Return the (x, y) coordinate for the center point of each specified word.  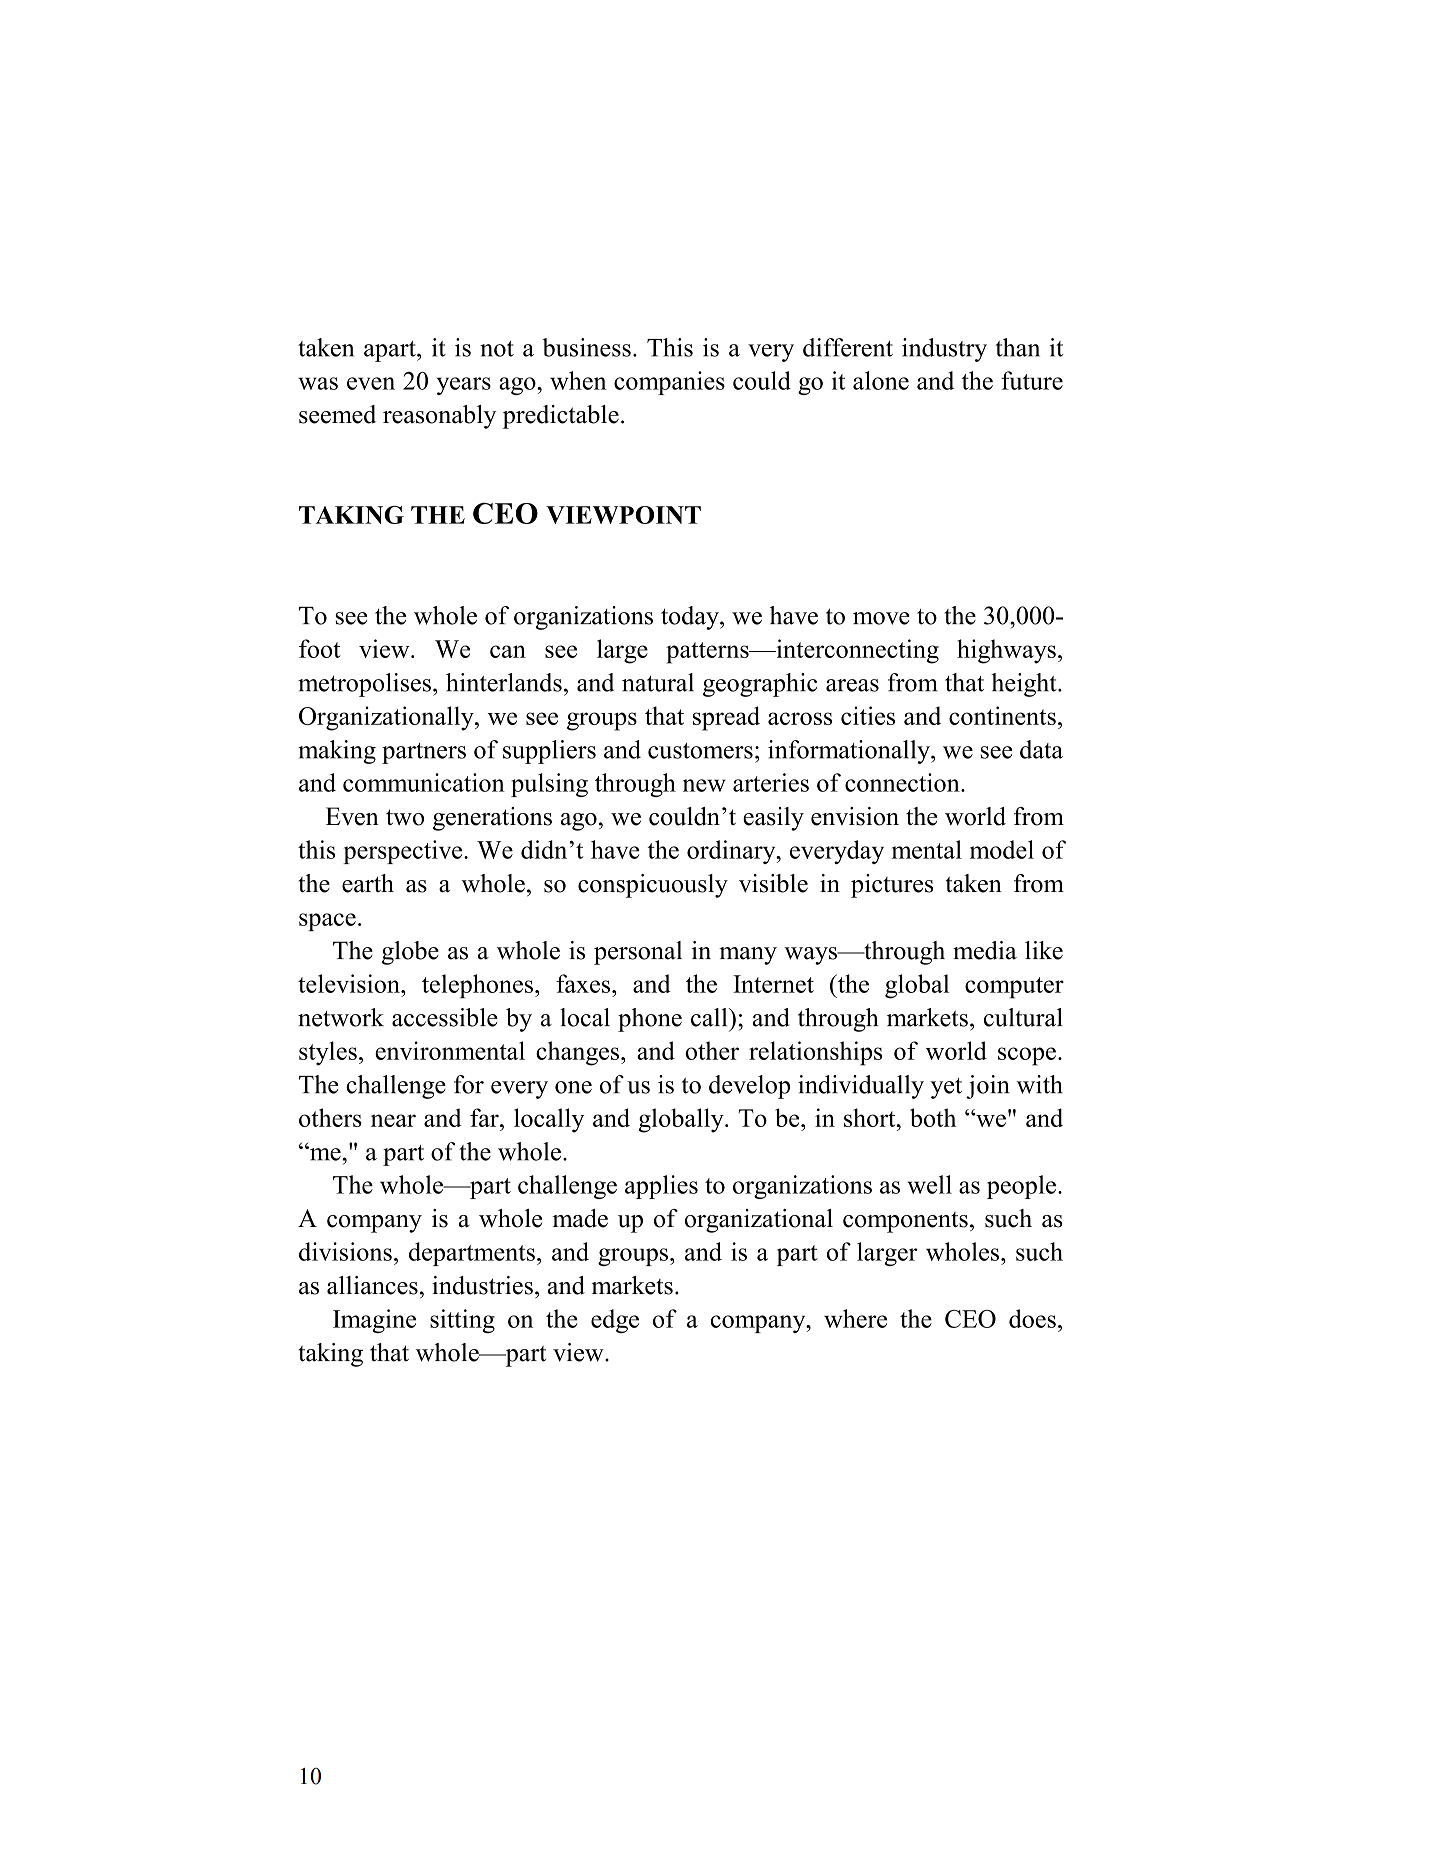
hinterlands (504, 682)
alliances (372, 1285)
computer (1014, 988)
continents (1002, 715)
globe (410, 953)
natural (658, 682)
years (464, 386)
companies (669, 383)
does (1032, 1318)
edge (615, 1321)
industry (944, 350)
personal (638, 953)
